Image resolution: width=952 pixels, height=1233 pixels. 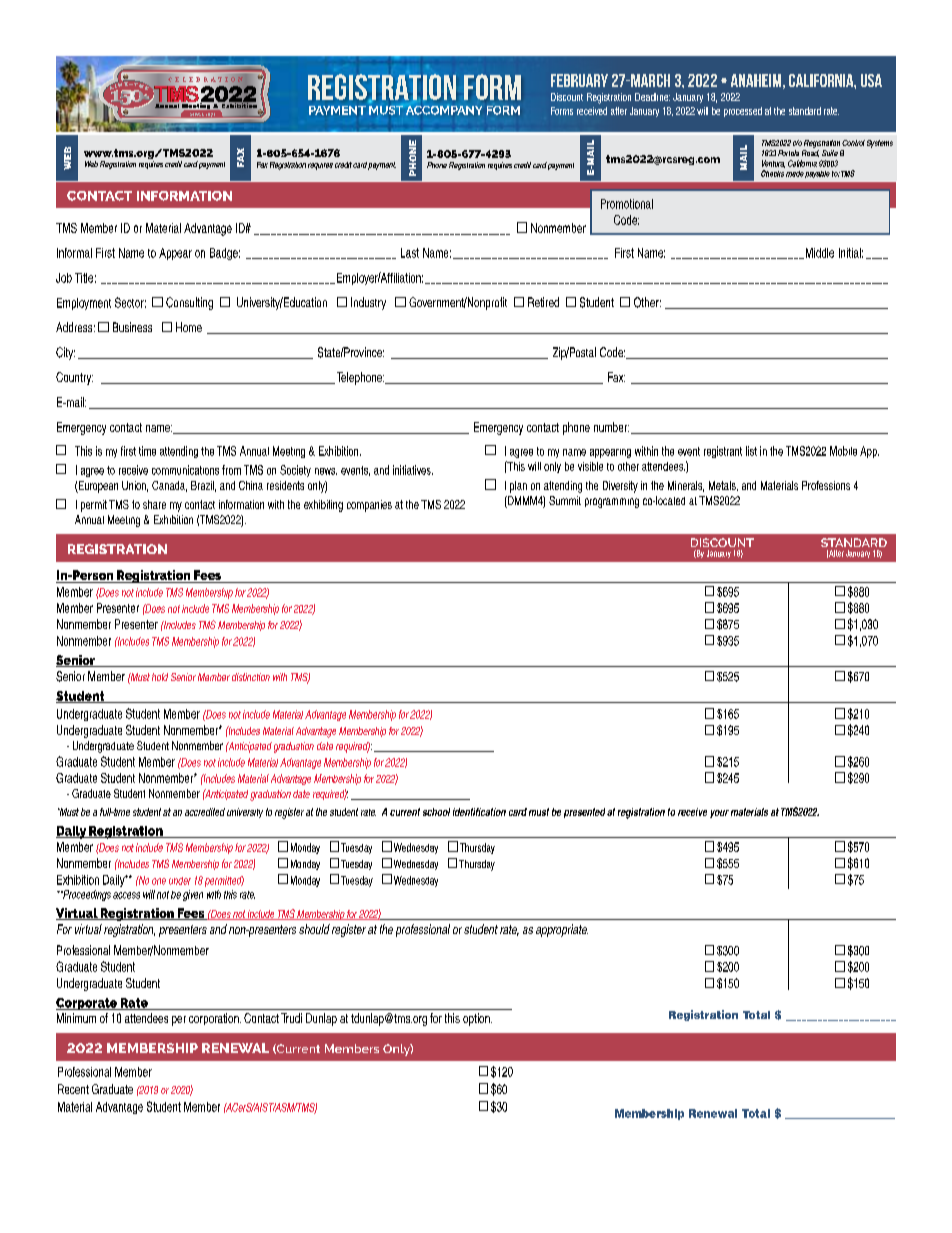 What do you see at coordinates (826, 485) in the page?
I see `Professions` at bounding box center [826, 485].
